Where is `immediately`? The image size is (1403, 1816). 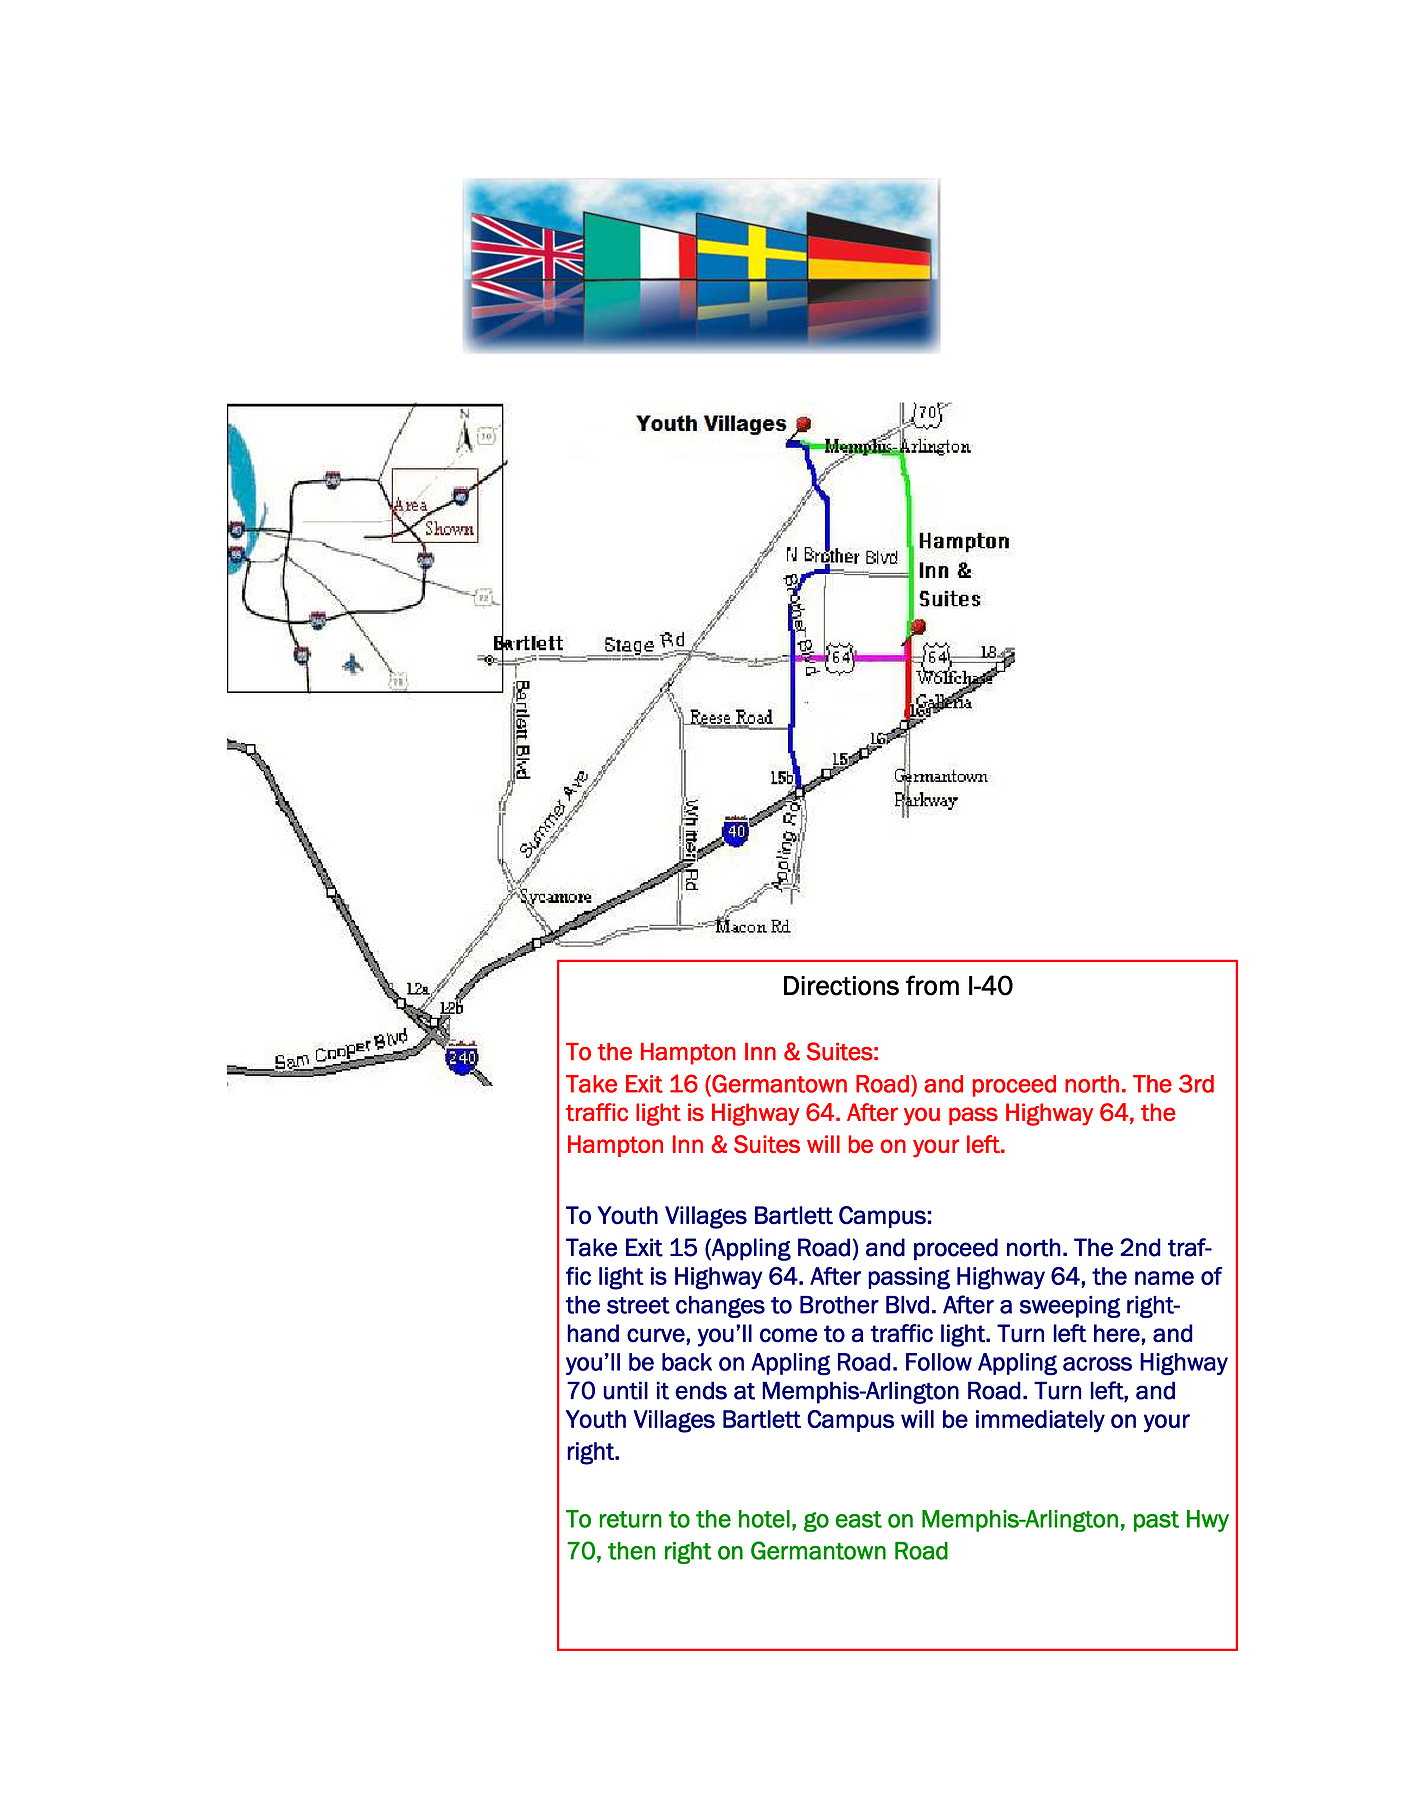 immediately is located at coordinates (1040, 1421).
